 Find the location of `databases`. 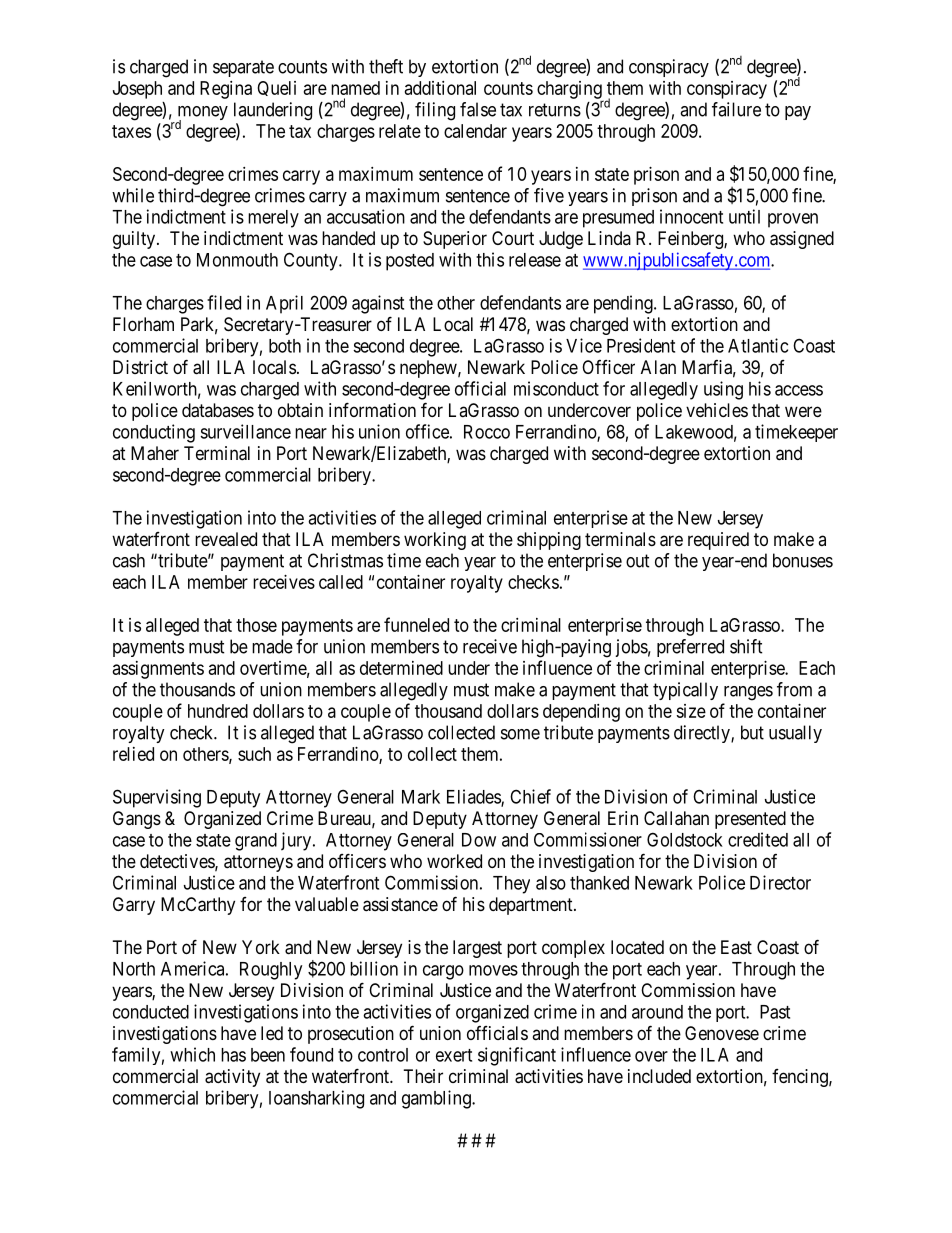

databases is located at coordinates (218, 410).
